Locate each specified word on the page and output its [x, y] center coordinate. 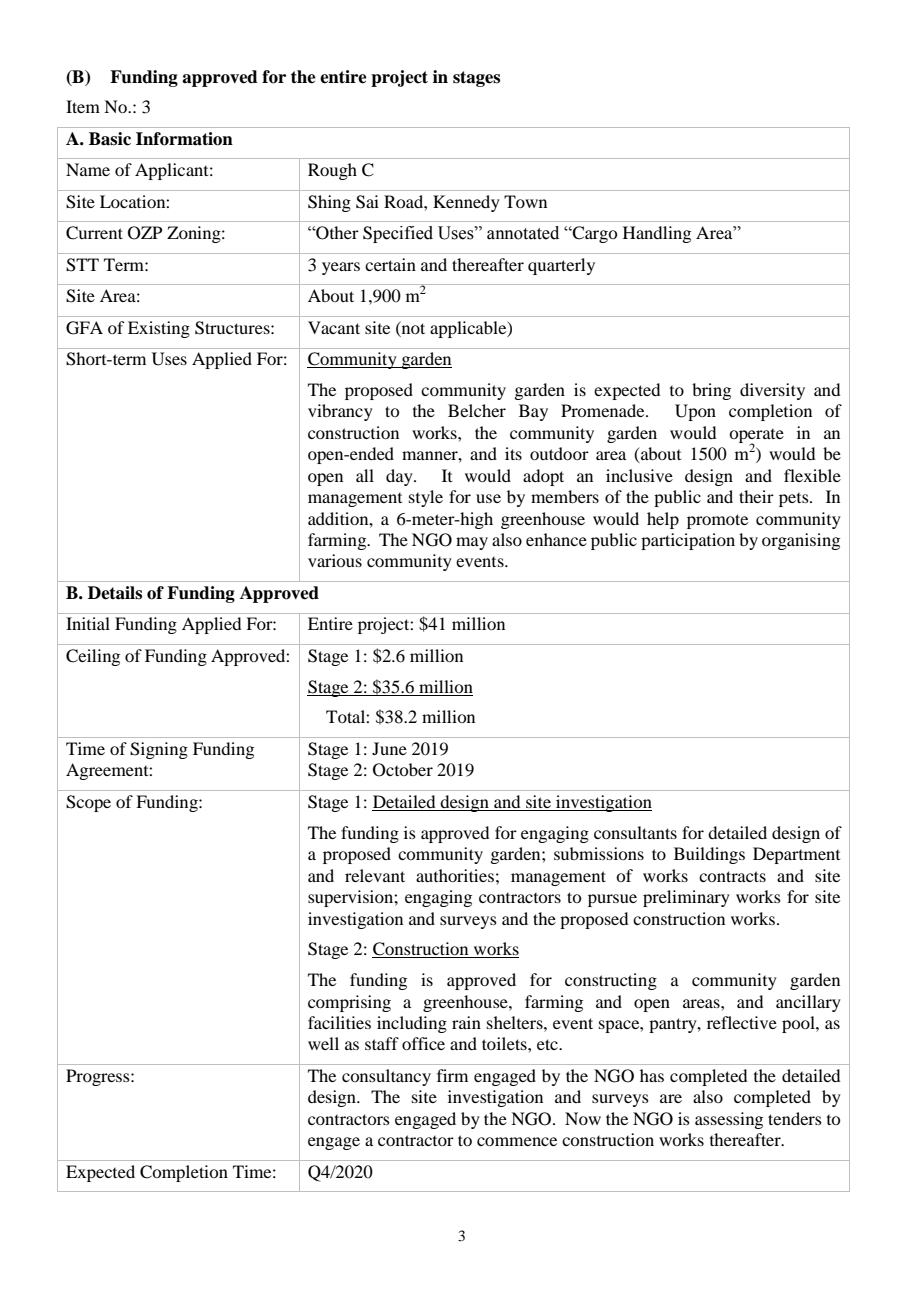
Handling [657, 234]
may [472, 543]
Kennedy [466, 203]
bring [711, 391]
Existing [159, 329]
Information [184, 139]
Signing [159, 750]
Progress [99, 1077]
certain [390, 264]
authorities [455, 875]
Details [115, 593]
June [389, 748]
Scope [88, 803]
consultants [635, 832]
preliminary [686, 898]
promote [717, 521]
